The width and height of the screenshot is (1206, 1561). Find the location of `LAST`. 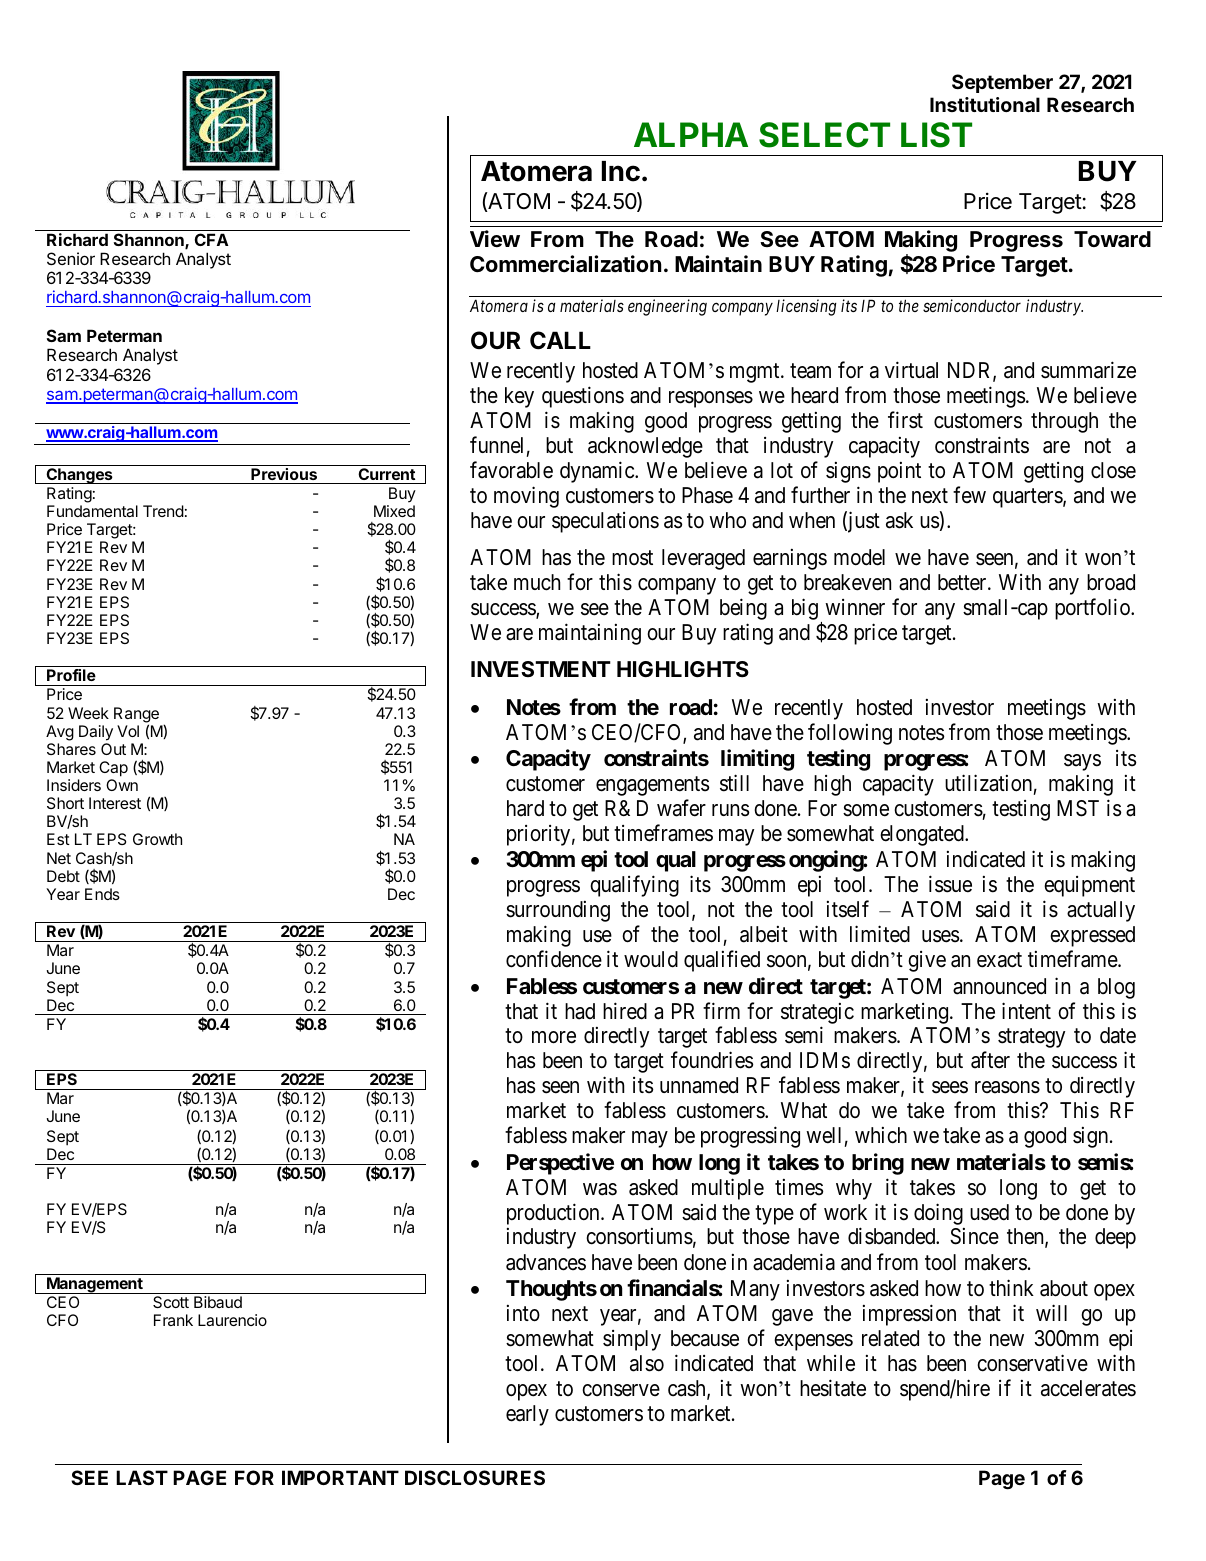

LAST is located at coordinates (142, 1477).
